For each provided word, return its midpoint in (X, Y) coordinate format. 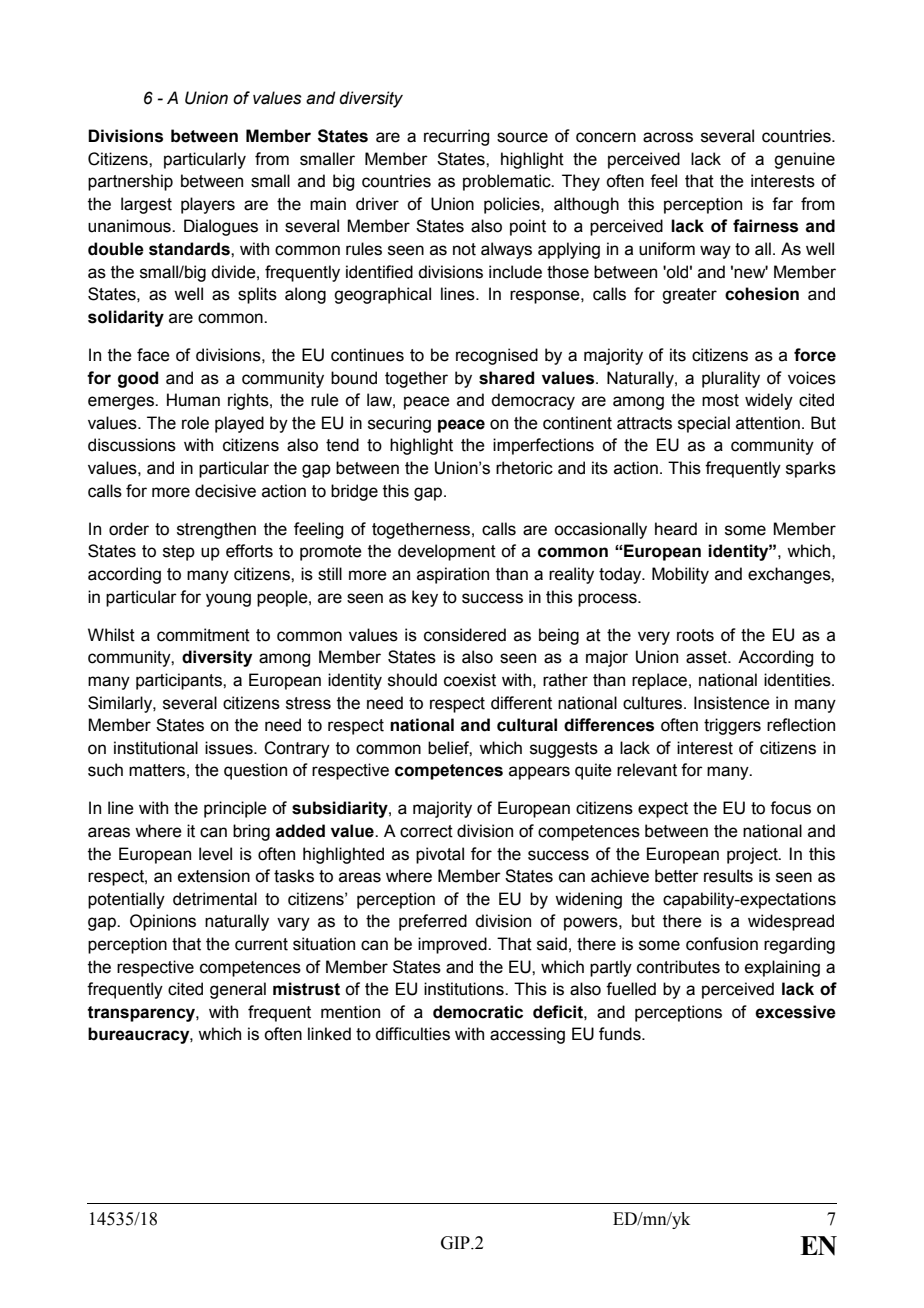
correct (426, 831)
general (238, 990)
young (228, 600)
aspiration (453, 575)
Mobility (680, 575)
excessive (795, 1012)
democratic (478, 1012)
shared (506, 378)
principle (235, 809)
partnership (130, 182)
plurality (731, 379)
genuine (804, 160)
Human (193, 400)
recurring (456, 137)
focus (790, 808)
